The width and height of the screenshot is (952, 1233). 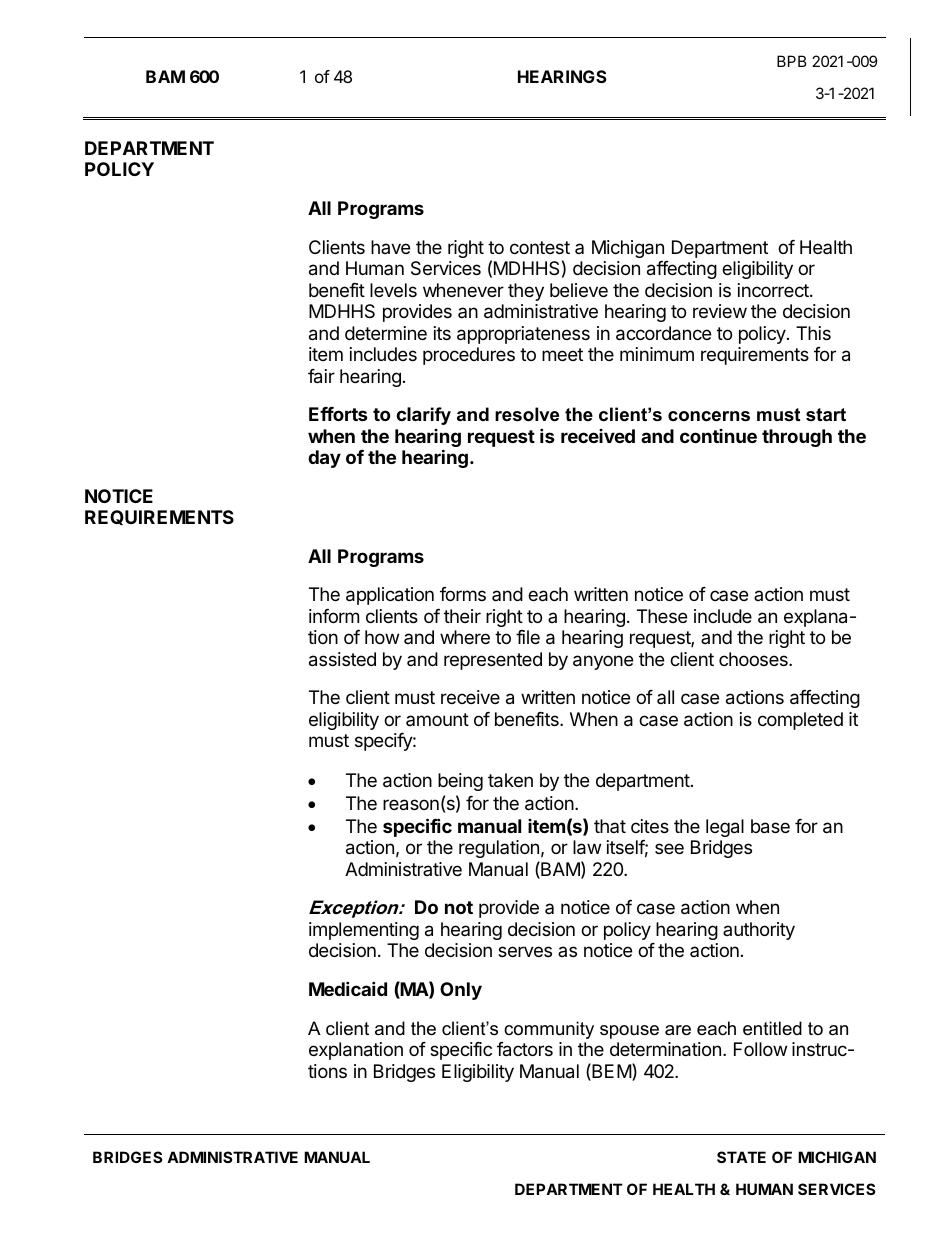 What do you see at coordinates (774, 290) in the screenshot?
I see `incorrect` at bounding box center [774, 290].
